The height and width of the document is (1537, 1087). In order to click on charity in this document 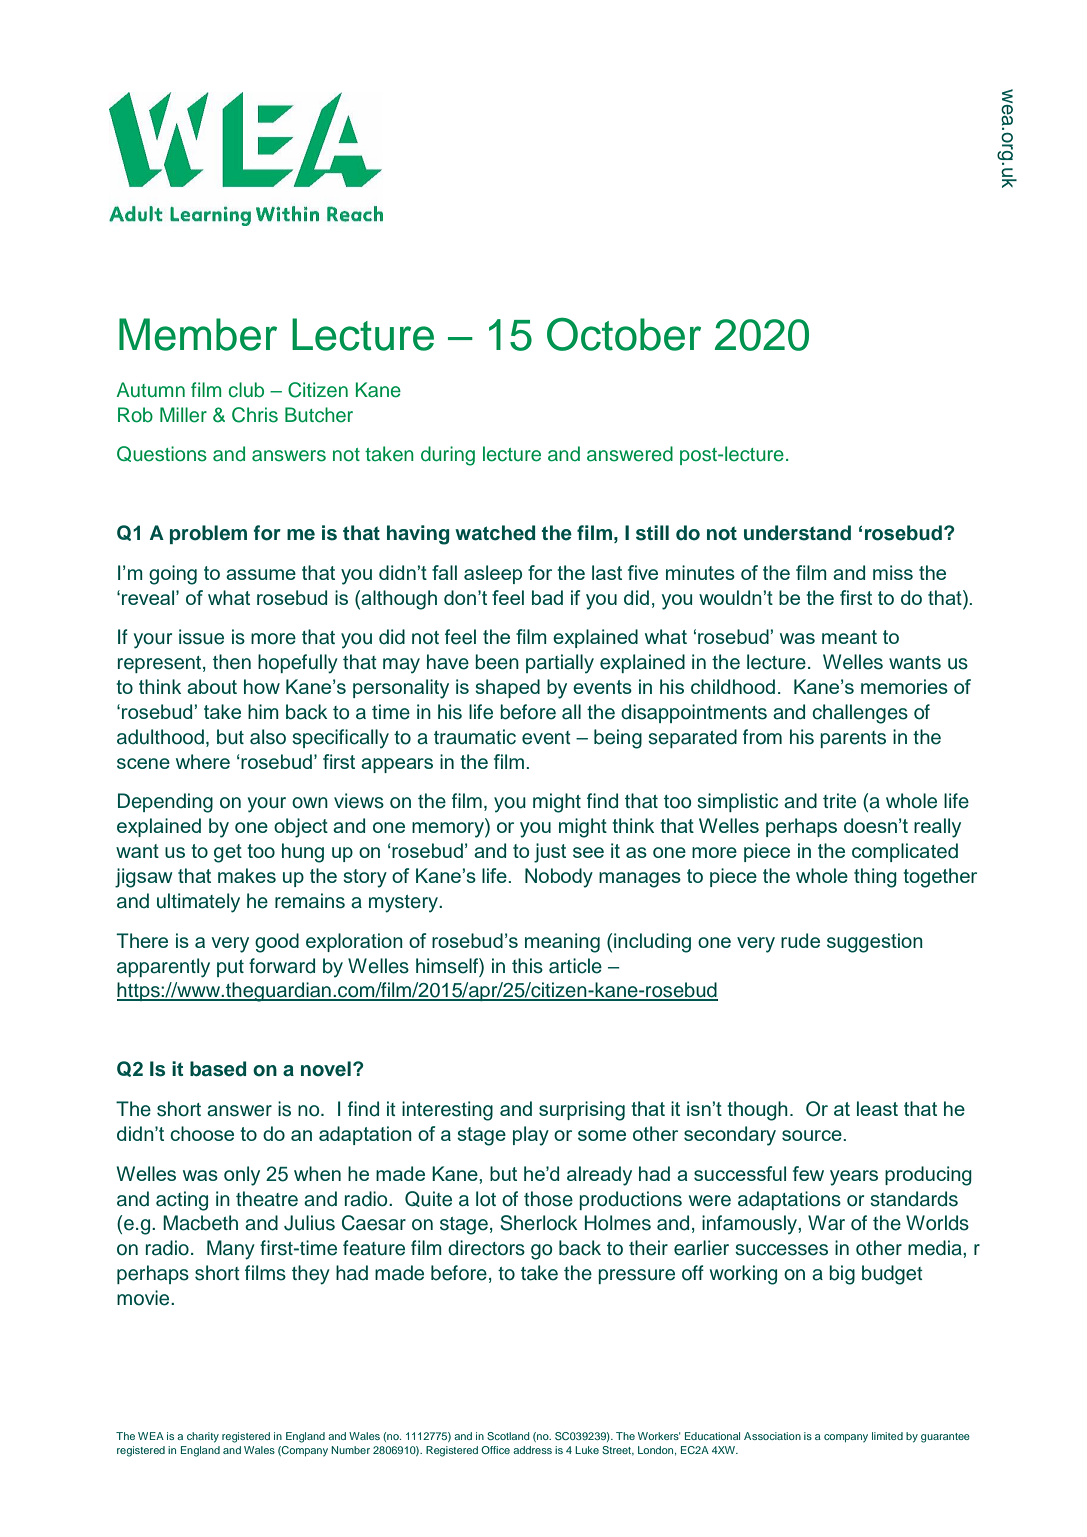, I will do `click(203, 1437)`.
